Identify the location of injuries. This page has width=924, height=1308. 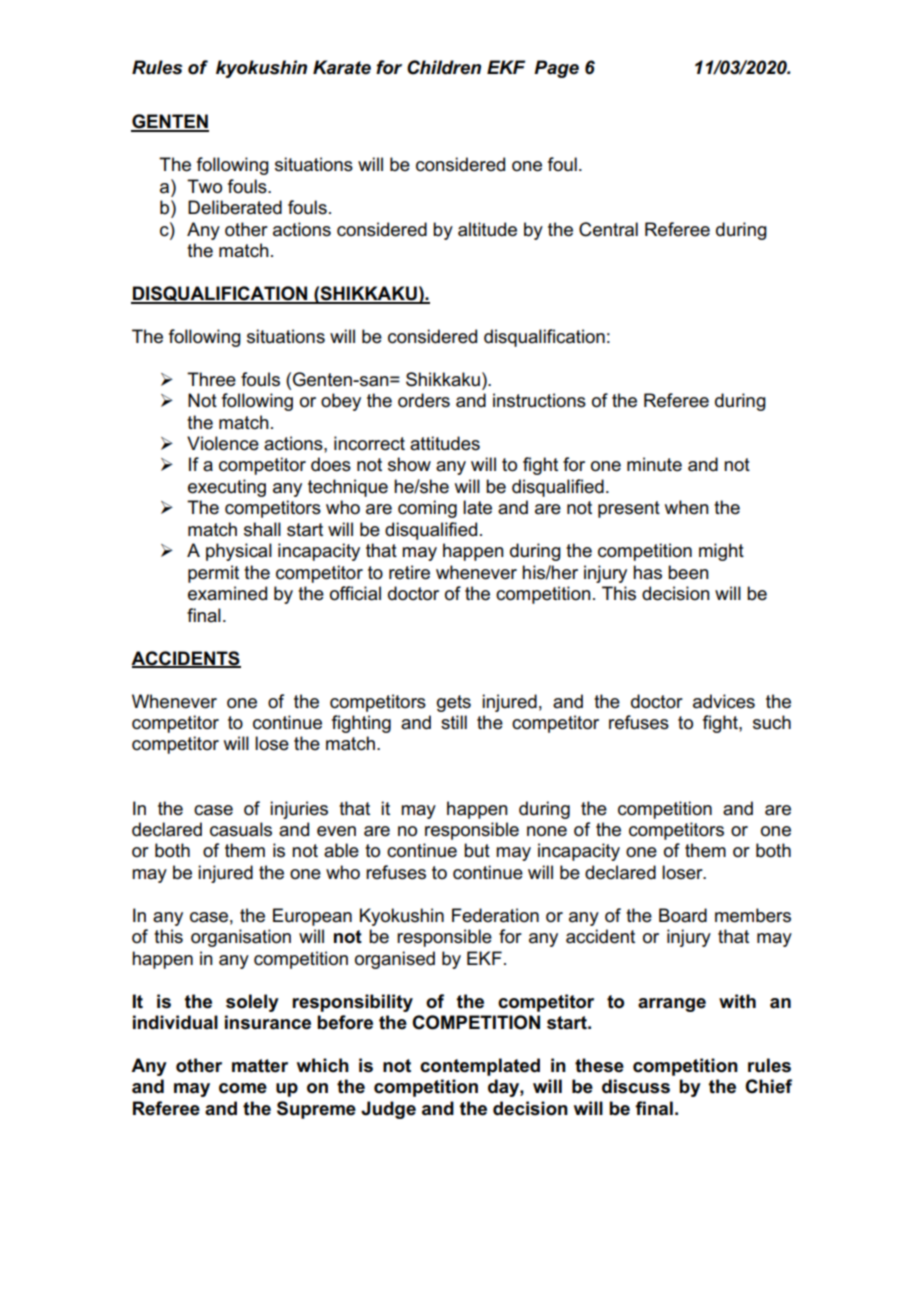
(299, 810).
